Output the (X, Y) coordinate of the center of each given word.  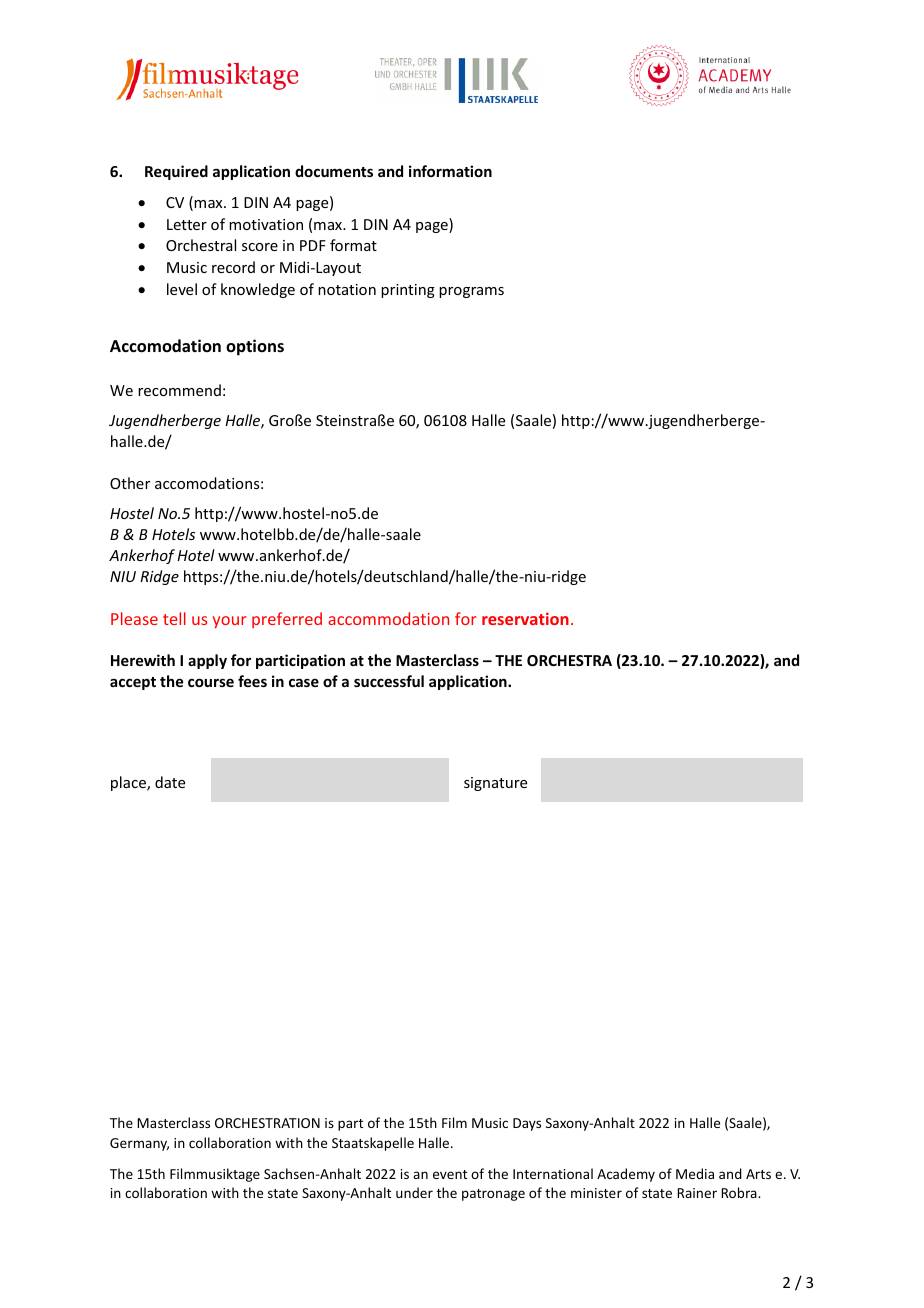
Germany (139, 1144)
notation (347, 289)
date (170, 782)
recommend (179, 390)
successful (389, 681)
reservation (525, 618)
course (211, 682)
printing (408, 291)
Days (527, 1124)
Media (695, 1173)
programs (471, 292)
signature (495, 784)
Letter (187, 224)
